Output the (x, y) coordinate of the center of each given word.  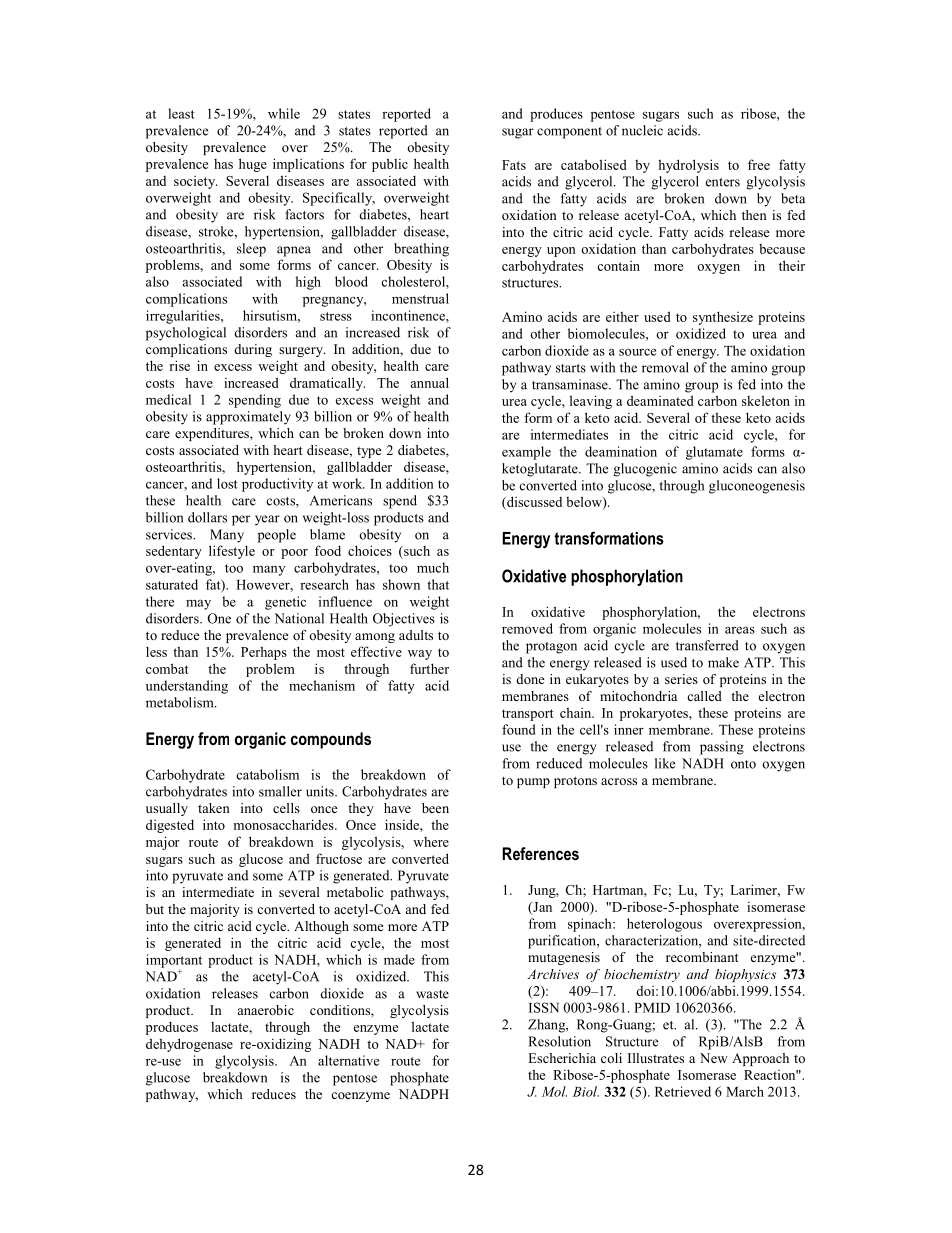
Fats (514, 165)
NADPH (424, 1094)
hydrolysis (688, 166)
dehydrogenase (189, 1045)
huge (253, 165)
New (714, 1058)
